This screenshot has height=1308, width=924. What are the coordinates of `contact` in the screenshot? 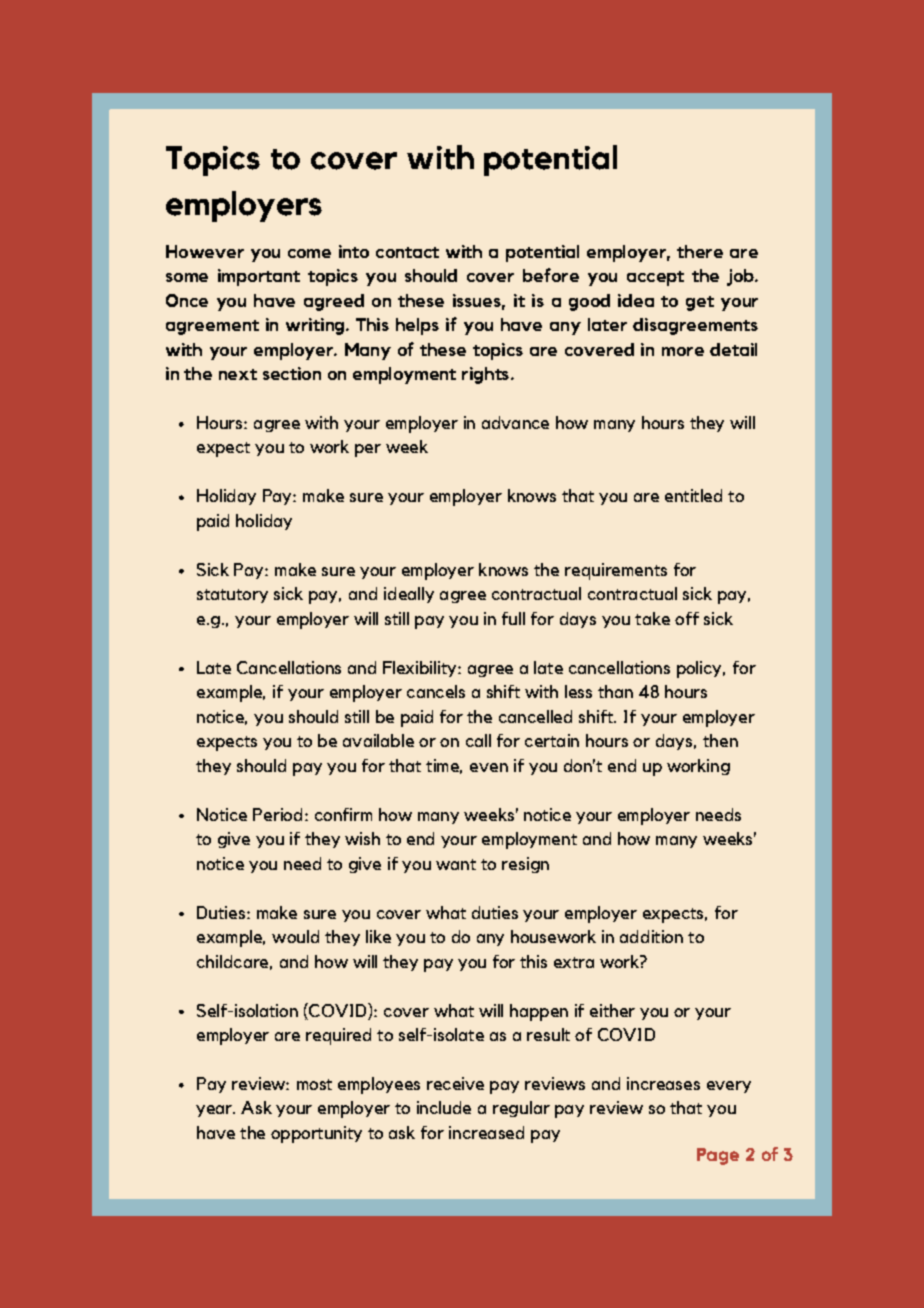 It's located at (407, 252).
